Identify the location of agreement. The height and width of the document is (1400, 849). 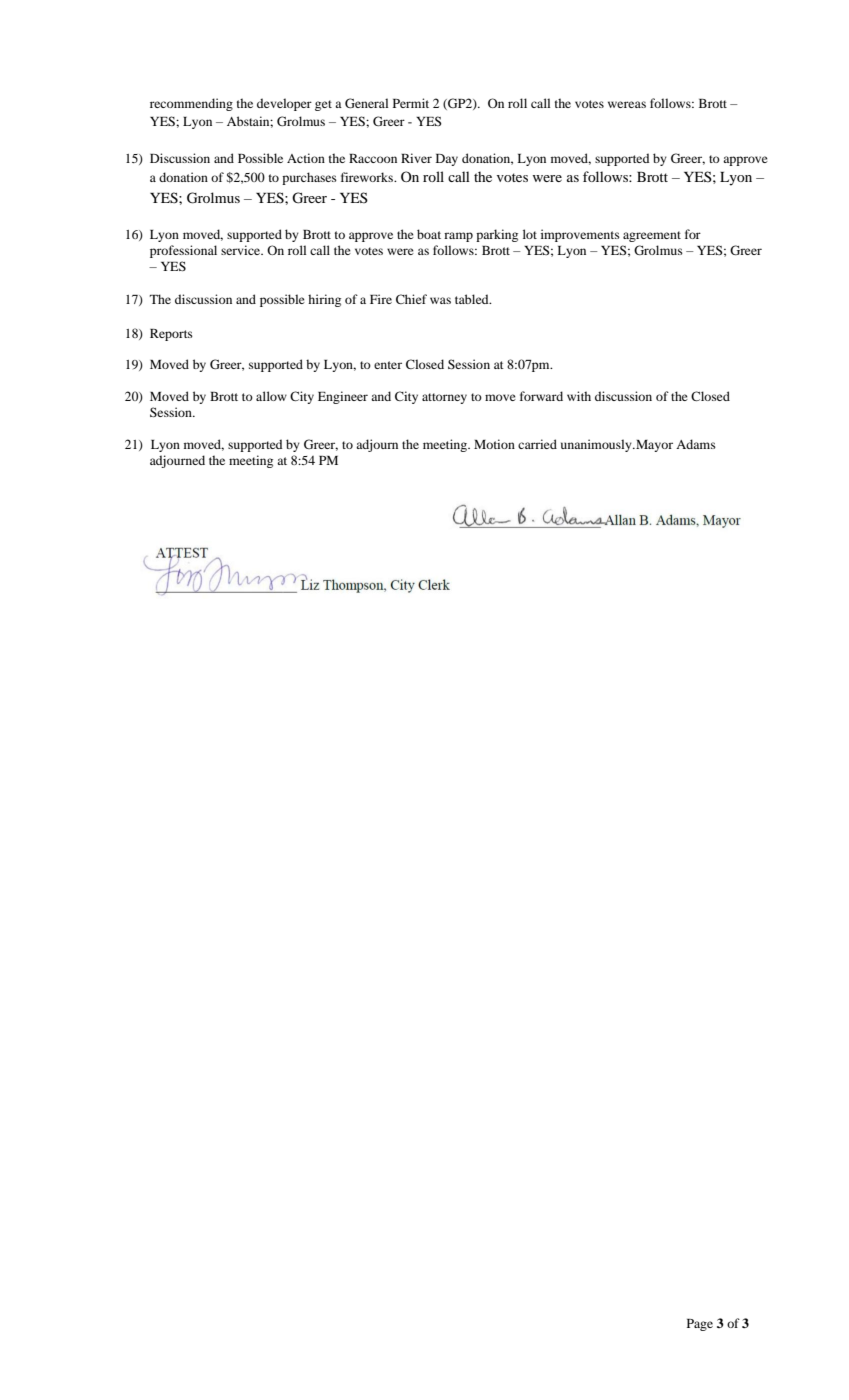
(652, 236).
